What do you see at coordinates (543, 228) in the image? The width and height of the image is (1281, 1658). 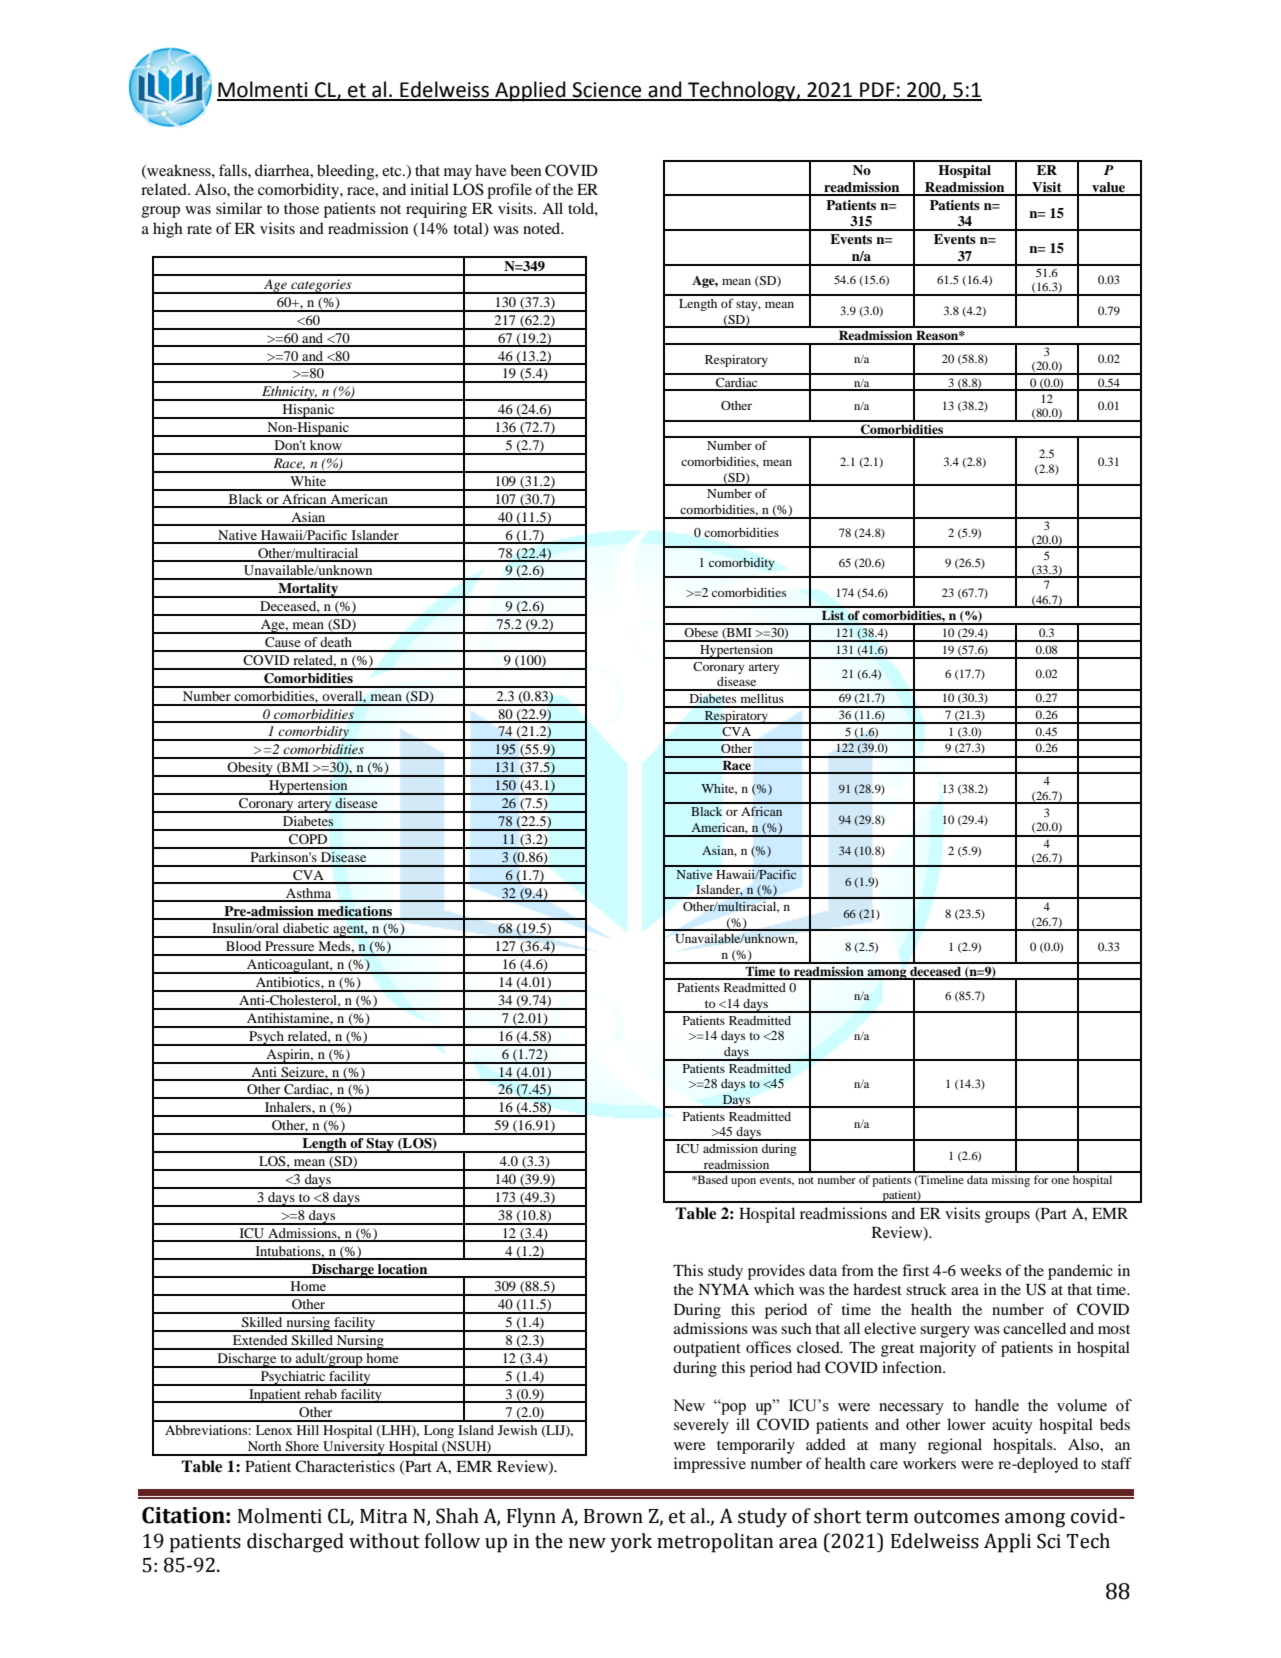 I see `noted` at bounding box center [543, 228].
